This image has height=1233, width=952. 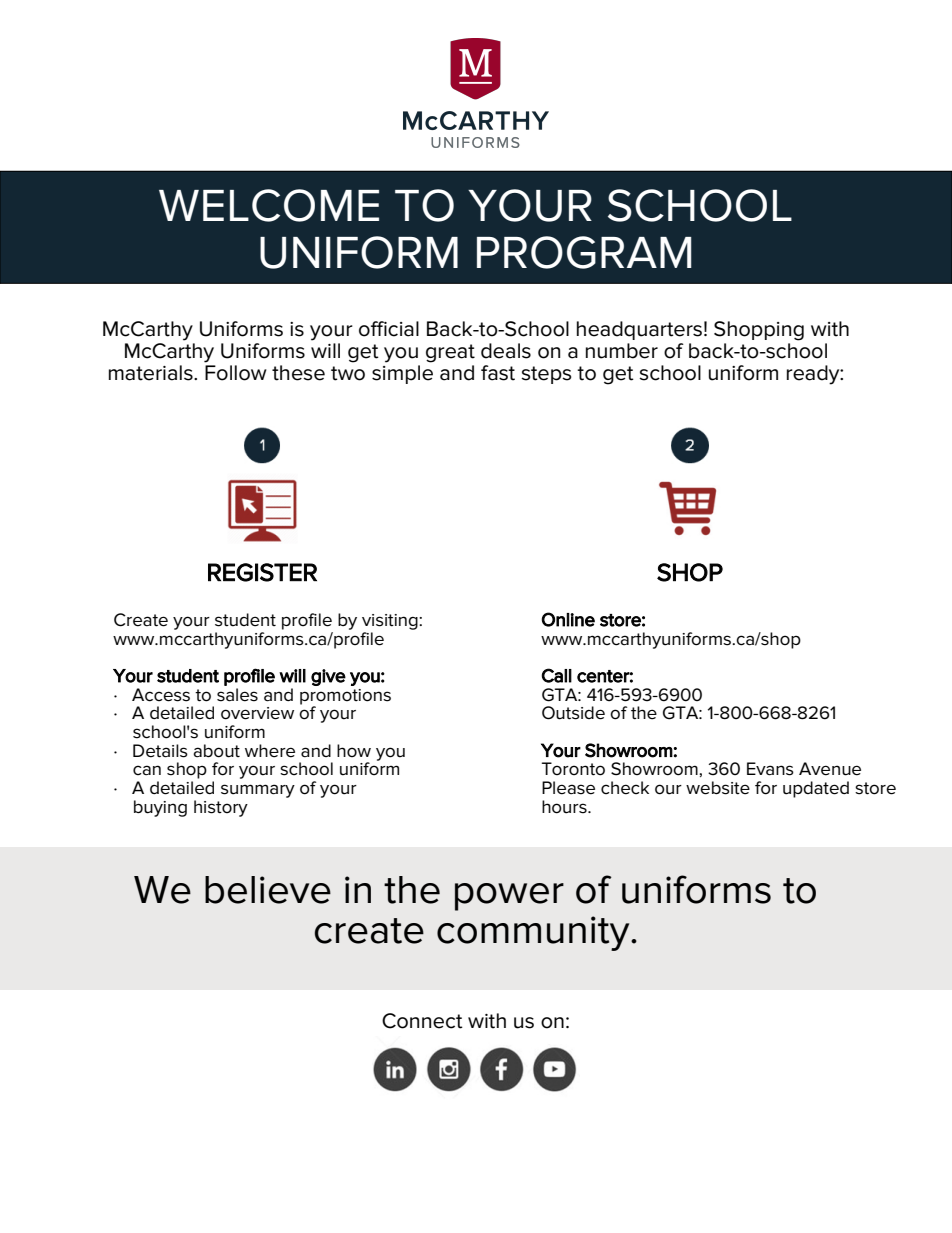 I want to click on WELCOME, so click(x=269, y=205).
